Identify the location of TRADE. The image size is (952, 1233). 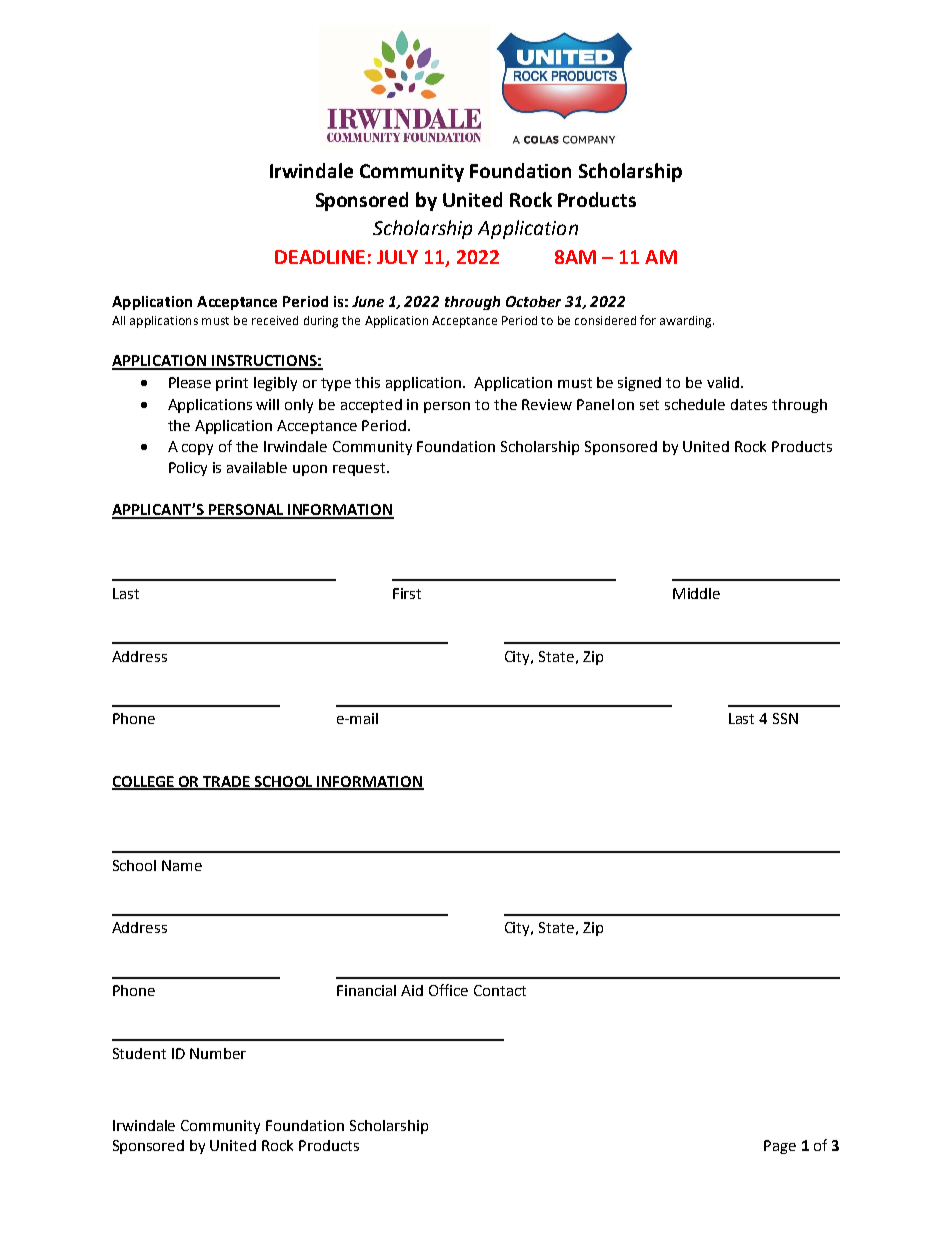
(227, 782).
